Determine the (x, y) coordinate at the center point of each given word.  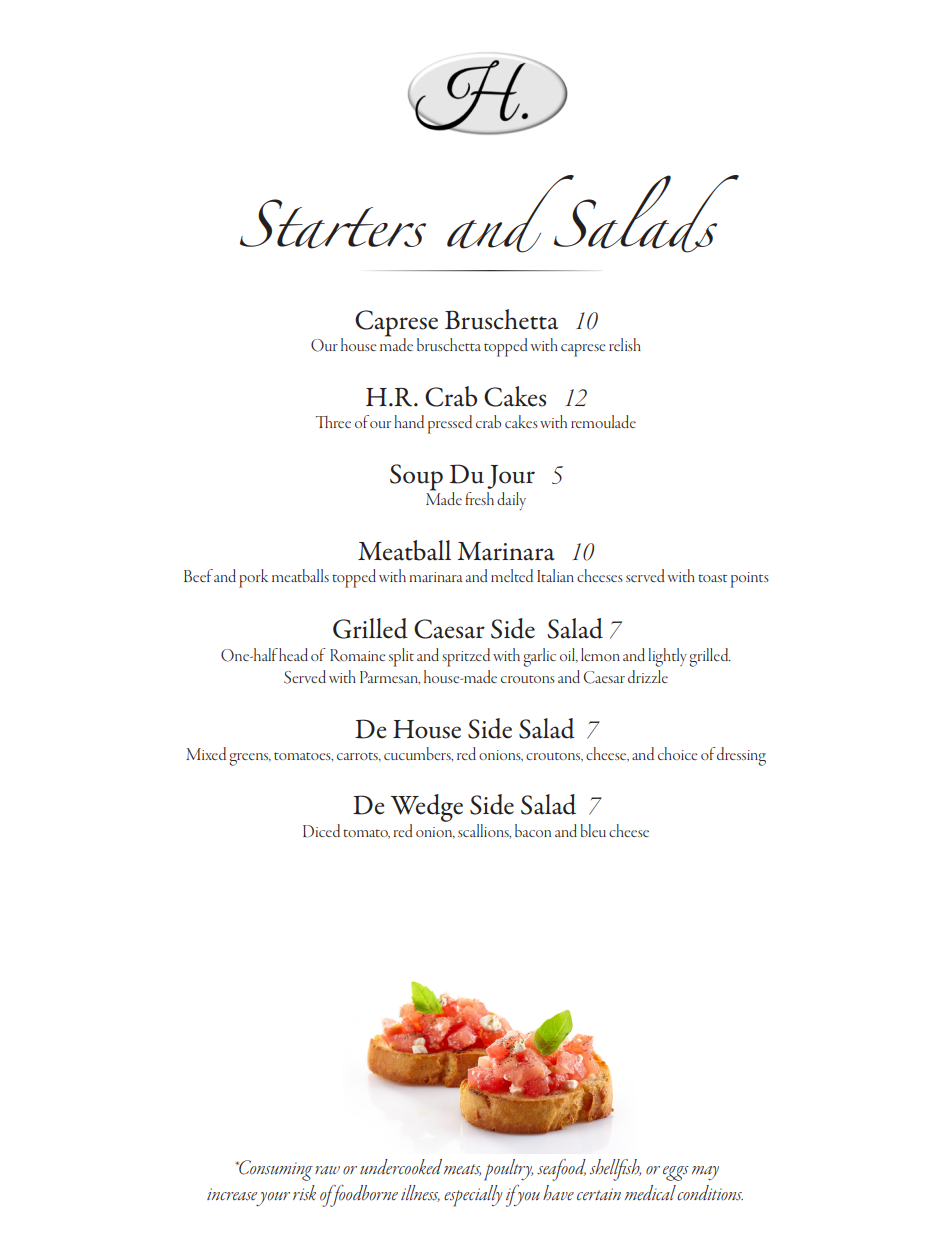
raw (327, 1170)
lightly (667, 657)
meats (462, 1170)
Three (333, 422)
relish (625, 344)
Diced (321, 831)
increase (232, 1194)
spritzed (466, 657)
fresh (479, 498)
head (293, 654)
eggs (676, 1173)
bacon (533, 830)
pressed (450, 424)
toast (712, 578)
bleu (593, 830)
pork (253, 578)
